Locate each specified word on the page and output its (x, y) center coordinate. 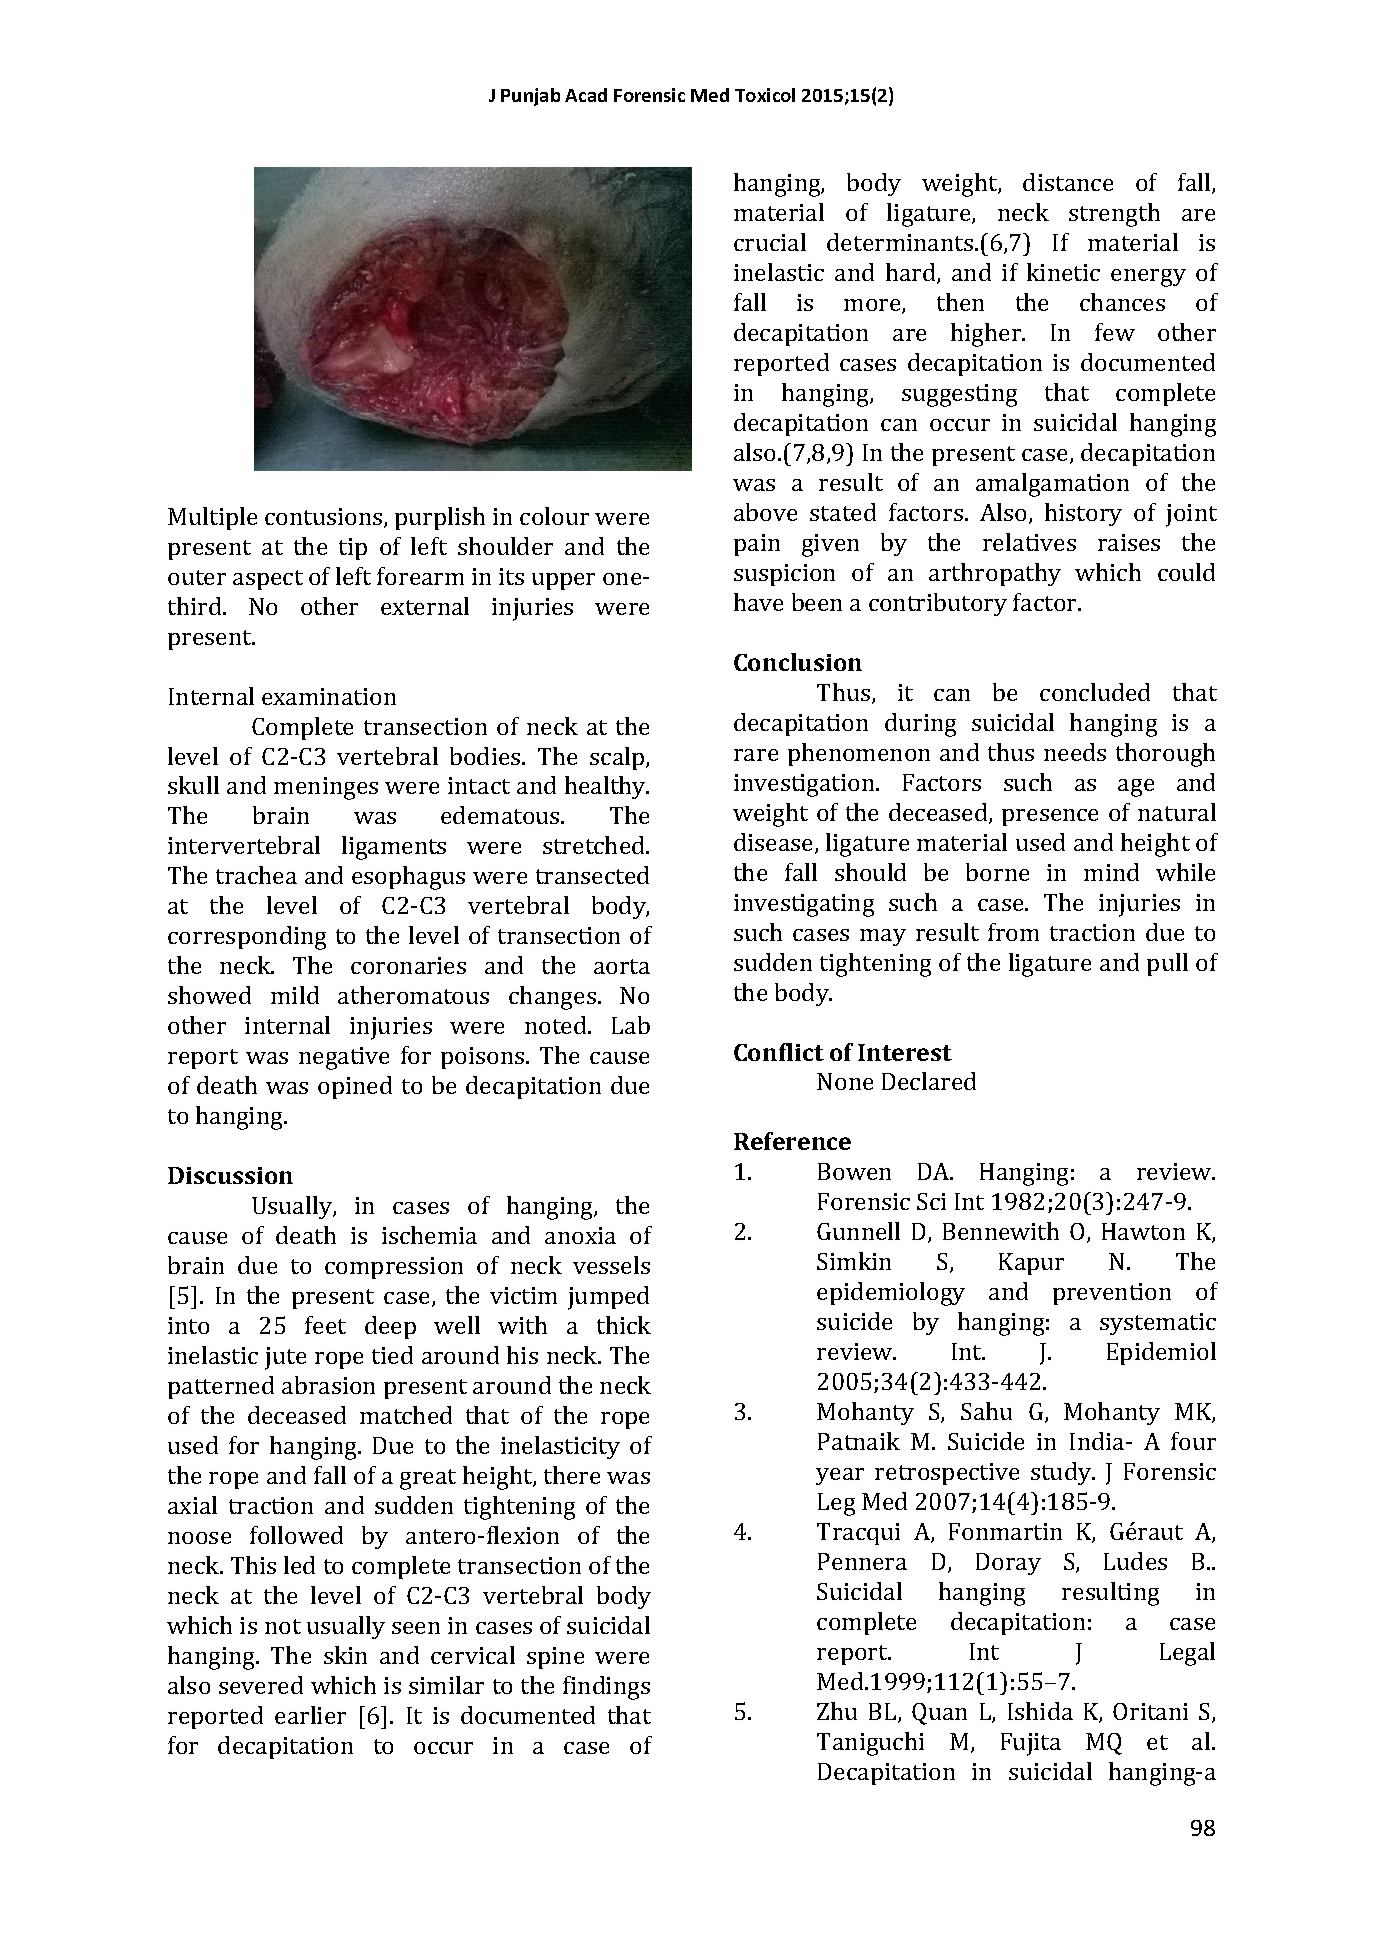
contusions (325, 518)
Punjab (530, 97)
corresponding (247, 938)
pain (757, 545)
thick (624, 1325)
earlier (310, 1715)
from (1013, 932)
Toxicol (765, 95)
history (1083, 514)
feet (325, 1325)
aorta (622, 966)
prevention (1112, 1294)
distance (1068, 182)
